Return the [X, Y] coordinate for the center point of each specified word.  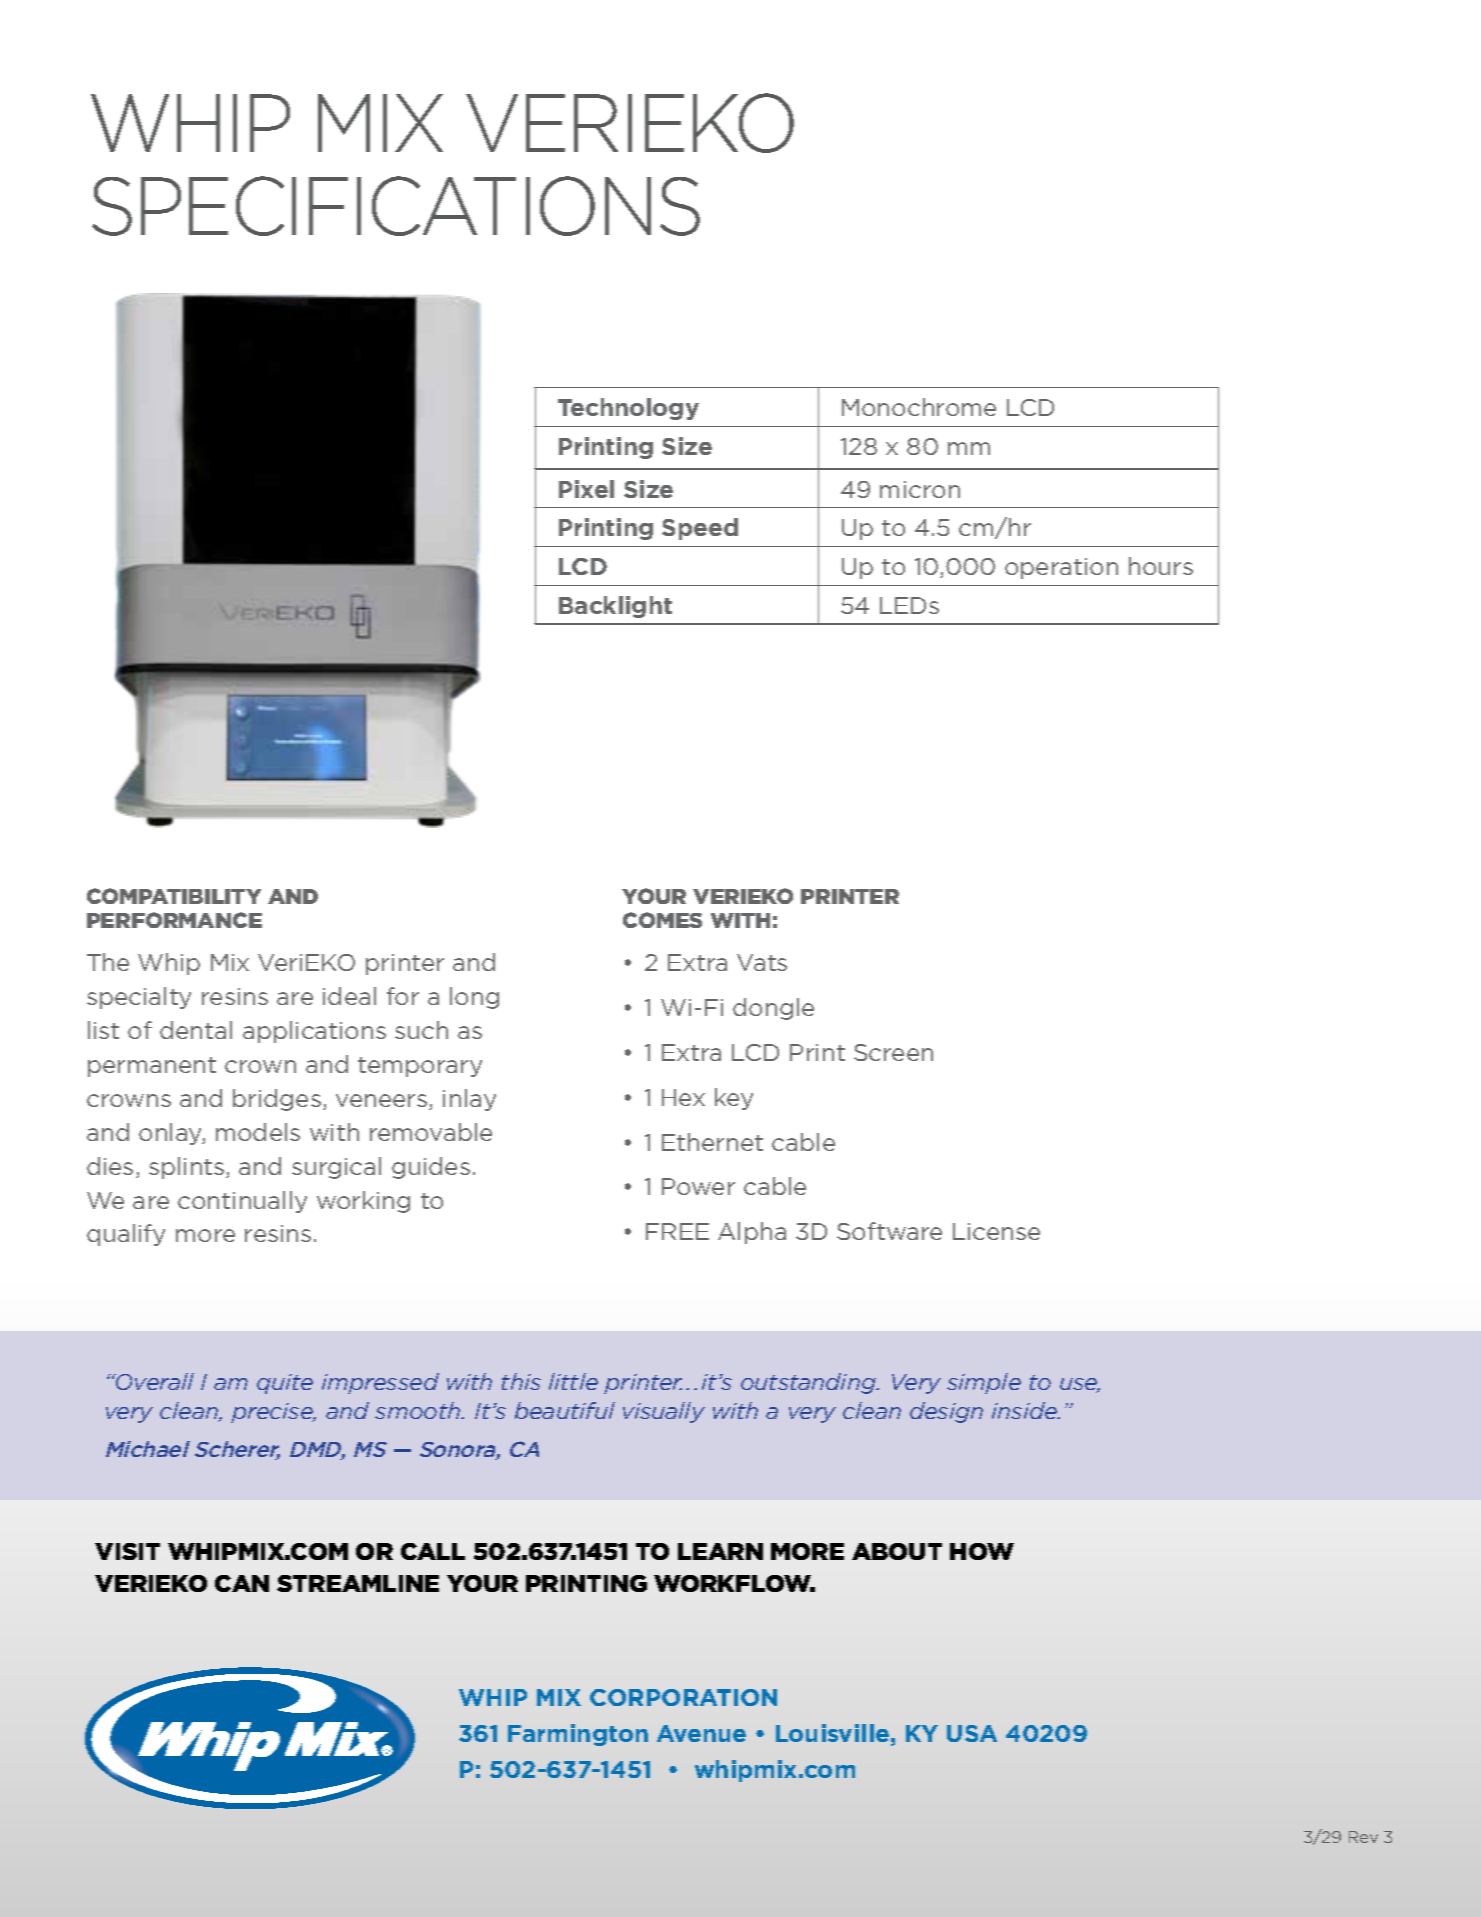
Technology [628, 409]
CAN [242, 1583]
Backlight [615, 607]
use [1080, 1385]
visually [664, 1412]
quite [285, 1384]
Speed [700, 529]
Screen [893, 1052]
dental [196, 1030]
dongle [773, 1009]
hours [1161, 566]
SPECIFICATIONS [396, 206]
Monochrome [919, 407]
